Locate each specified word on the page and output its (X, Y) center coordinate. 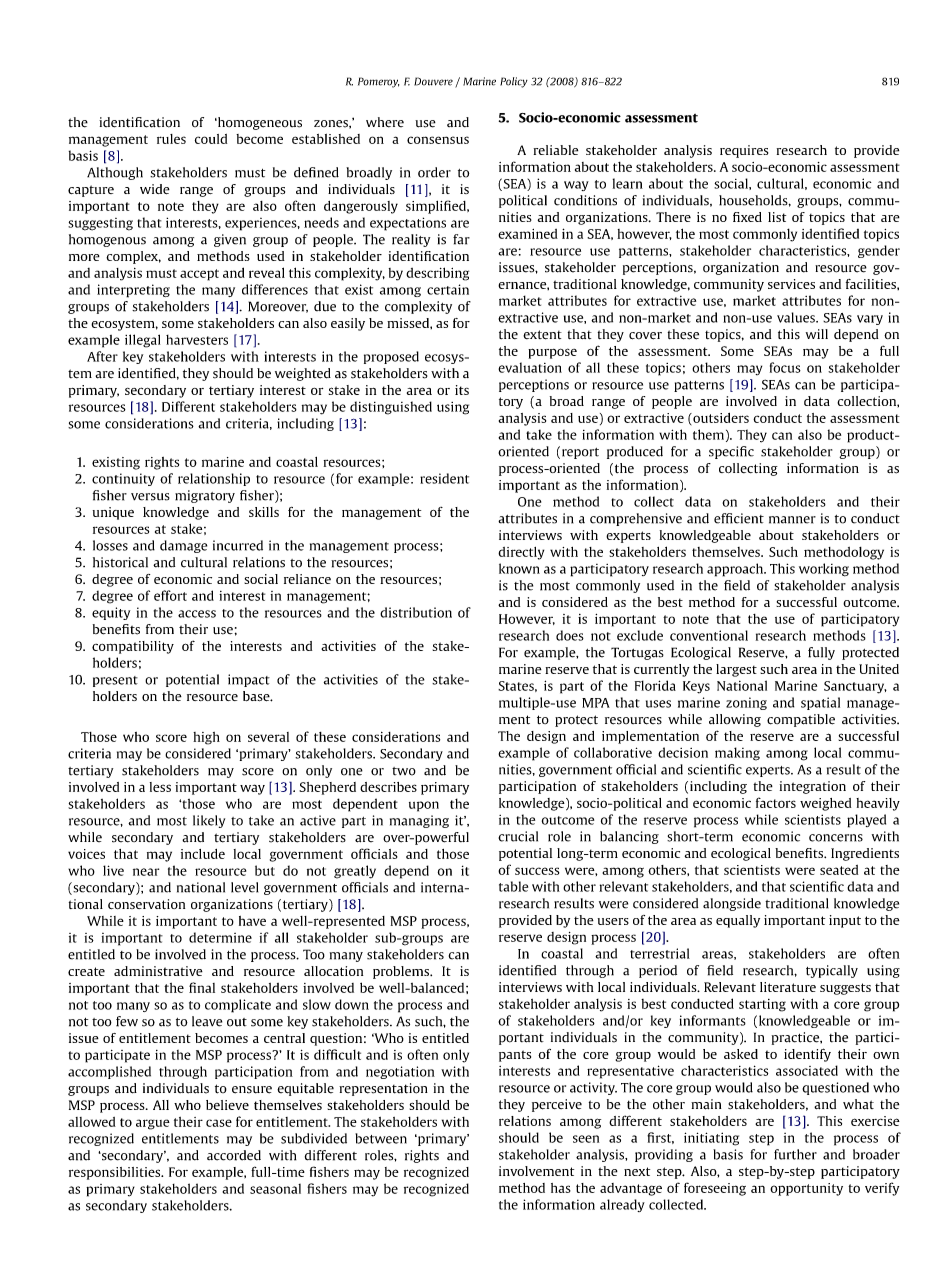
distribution (416, 612)
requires (744, 151)
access (197, 614)
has (561, 1188)
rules (171, 139)
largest (736, 670)
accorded (234, 1155)
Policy (514, 82)
